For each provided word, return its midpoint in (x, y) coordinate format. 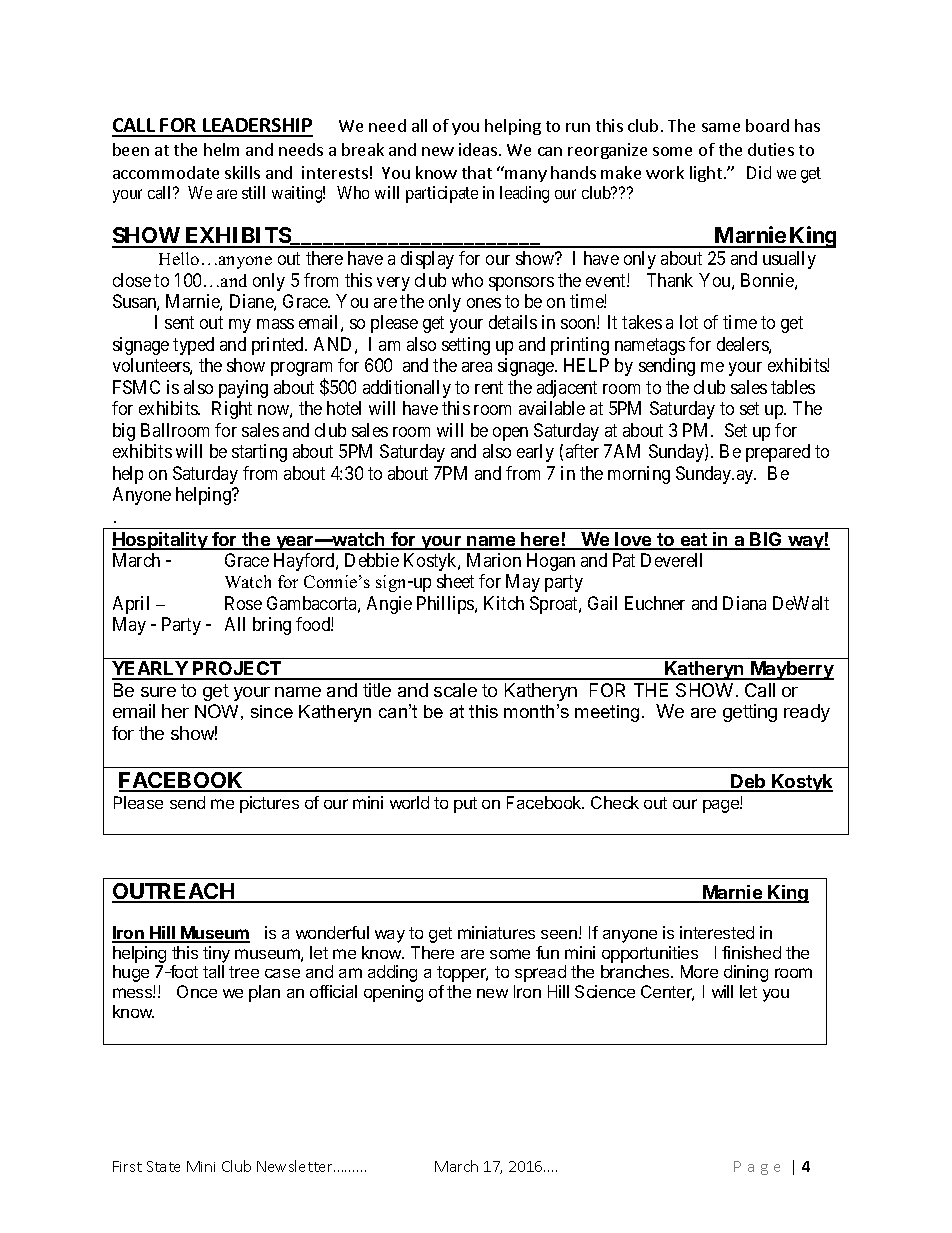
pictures (269, 804)
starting (259, 453)
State (163, 1166)
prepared (778, 453)
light (707, 174)
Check (615, 802)
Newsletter (296, 1166)
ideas (478, 149)
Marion (494, 560)
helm (221, 149)
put (465, 805)
